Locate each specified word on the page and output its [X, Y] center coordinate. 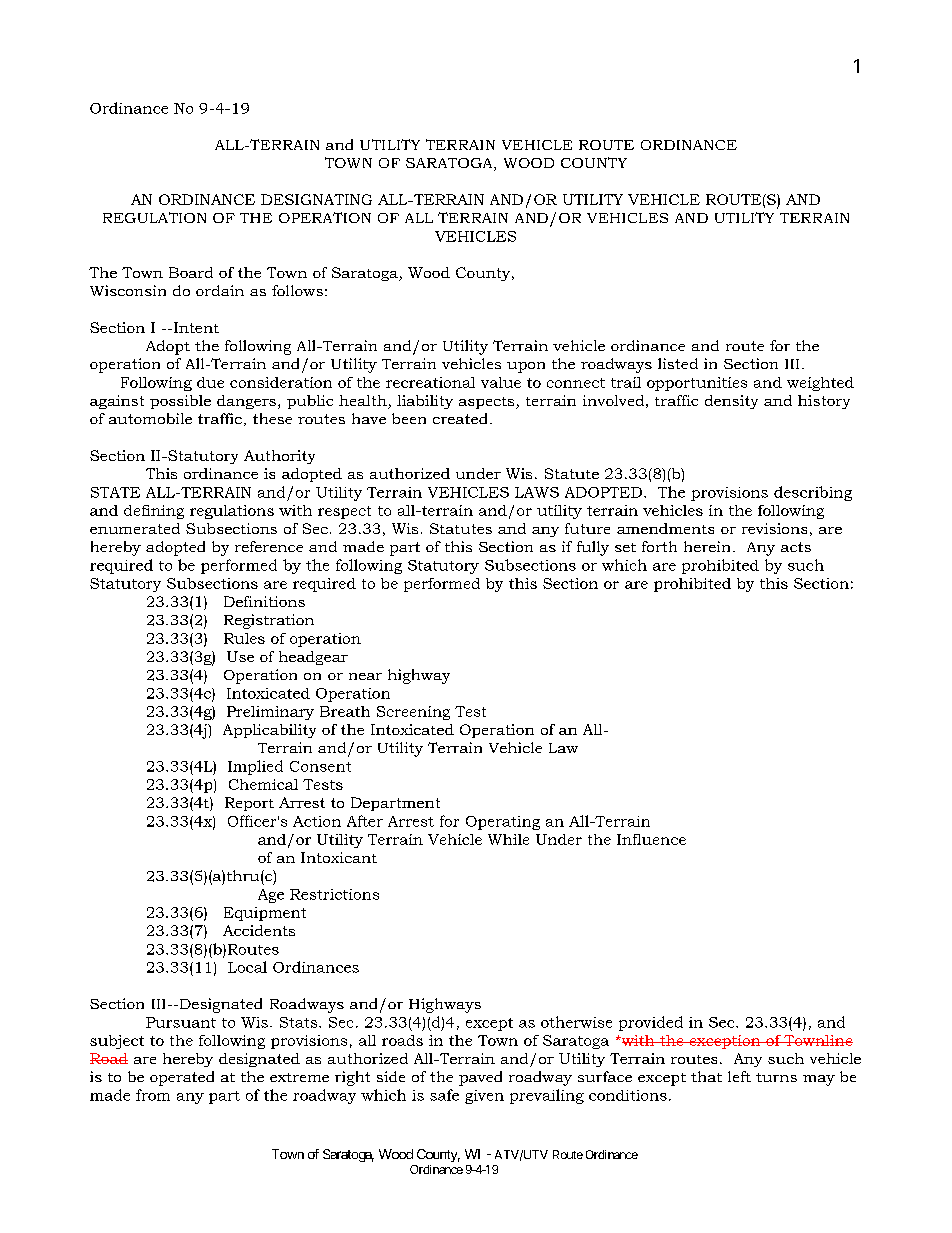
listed [678, 363]
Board [191, 272]
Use [240, 656]
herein [707, 546]
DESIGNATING [316, 199]
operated [182, 1078]
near [365, 676]
